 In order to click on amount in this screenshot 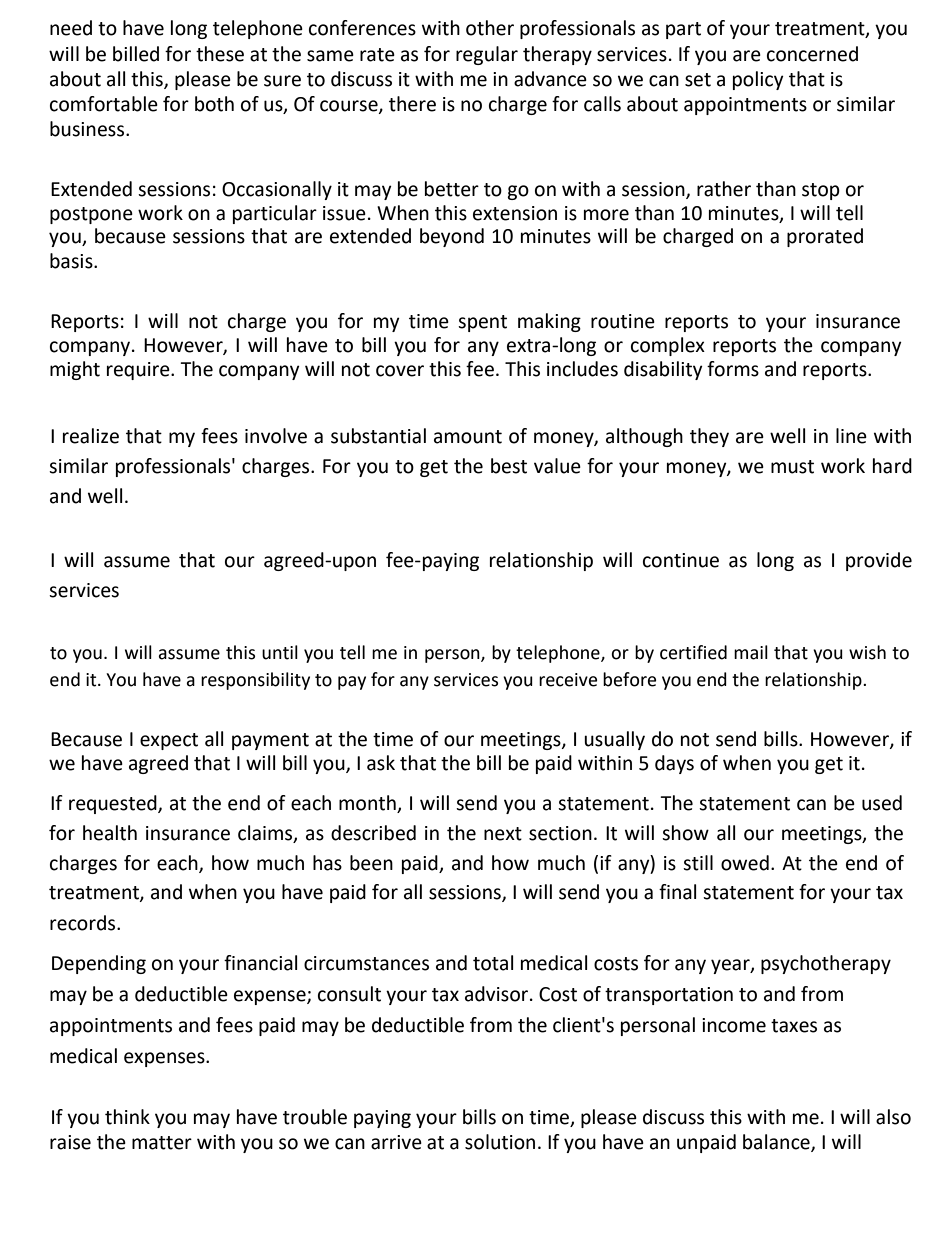, I will do `click(468, 437)`.
